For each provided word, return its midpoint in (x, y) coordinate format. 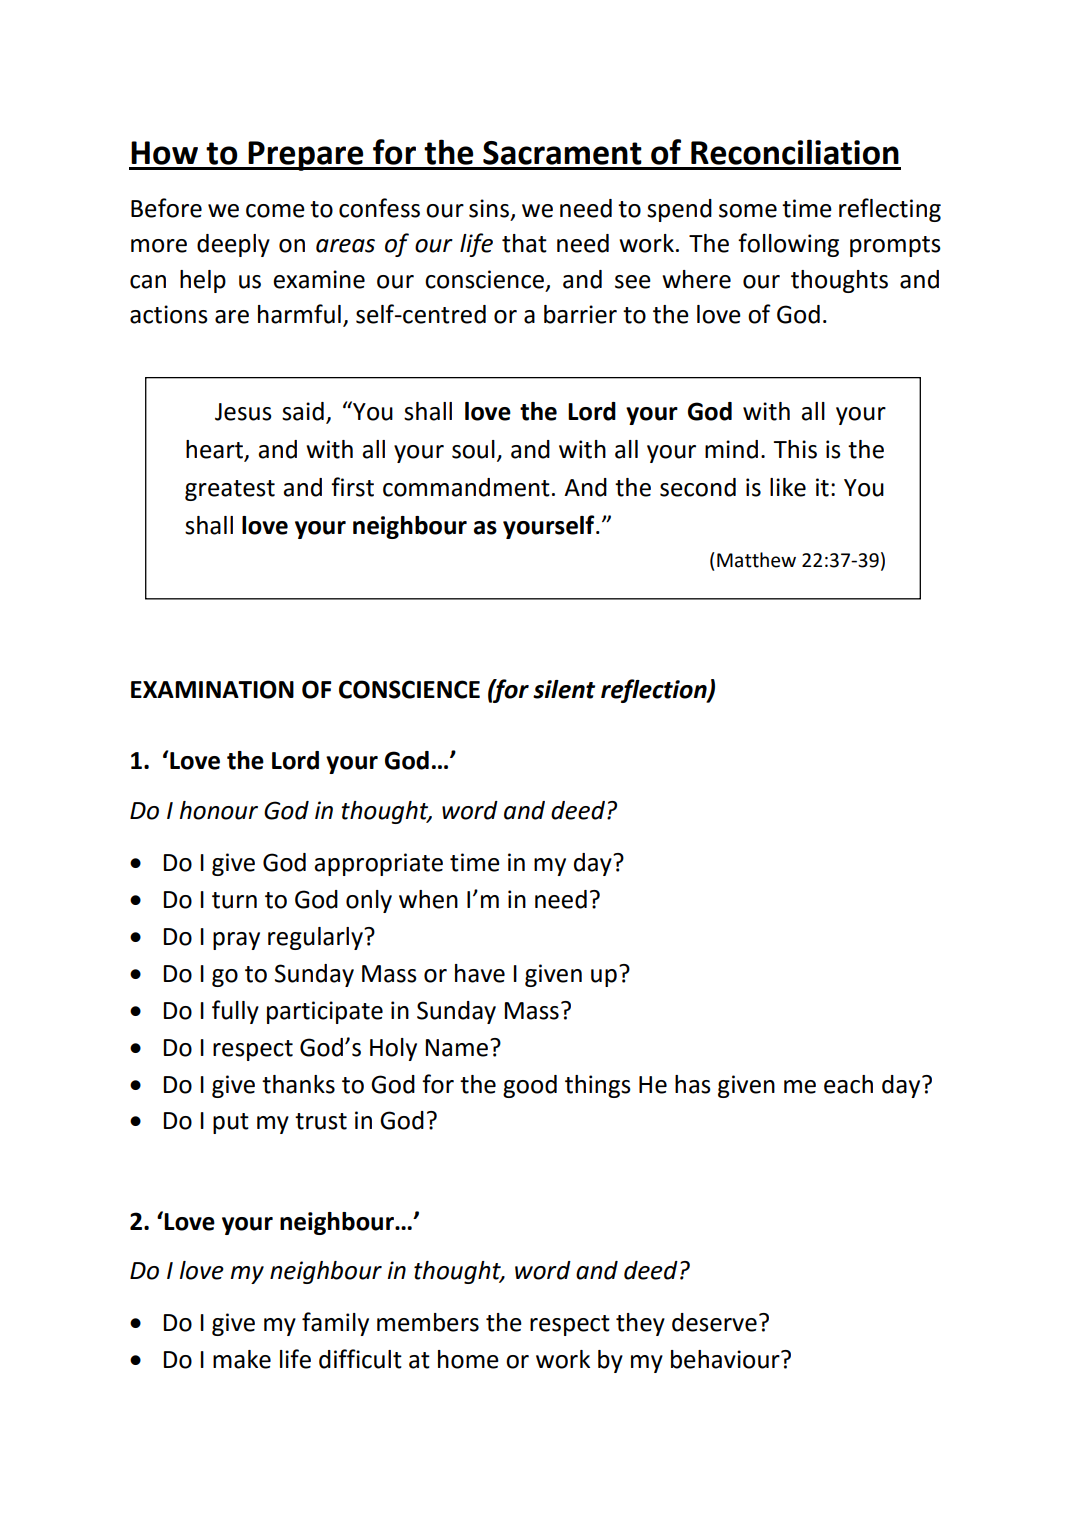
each (848, 1084)
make (242, 1359)
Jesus (243, 412)
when (428, 899)
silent (564, 689)
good (530, 1086)
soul (473, 449)
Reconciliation (795, 152)
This (795, 449)
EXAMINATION (212, 689)
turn (234, 900)
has (693, 1084)
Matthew (756, 560)
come (275, 211)
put (231, 1123)
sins (489, 208)
